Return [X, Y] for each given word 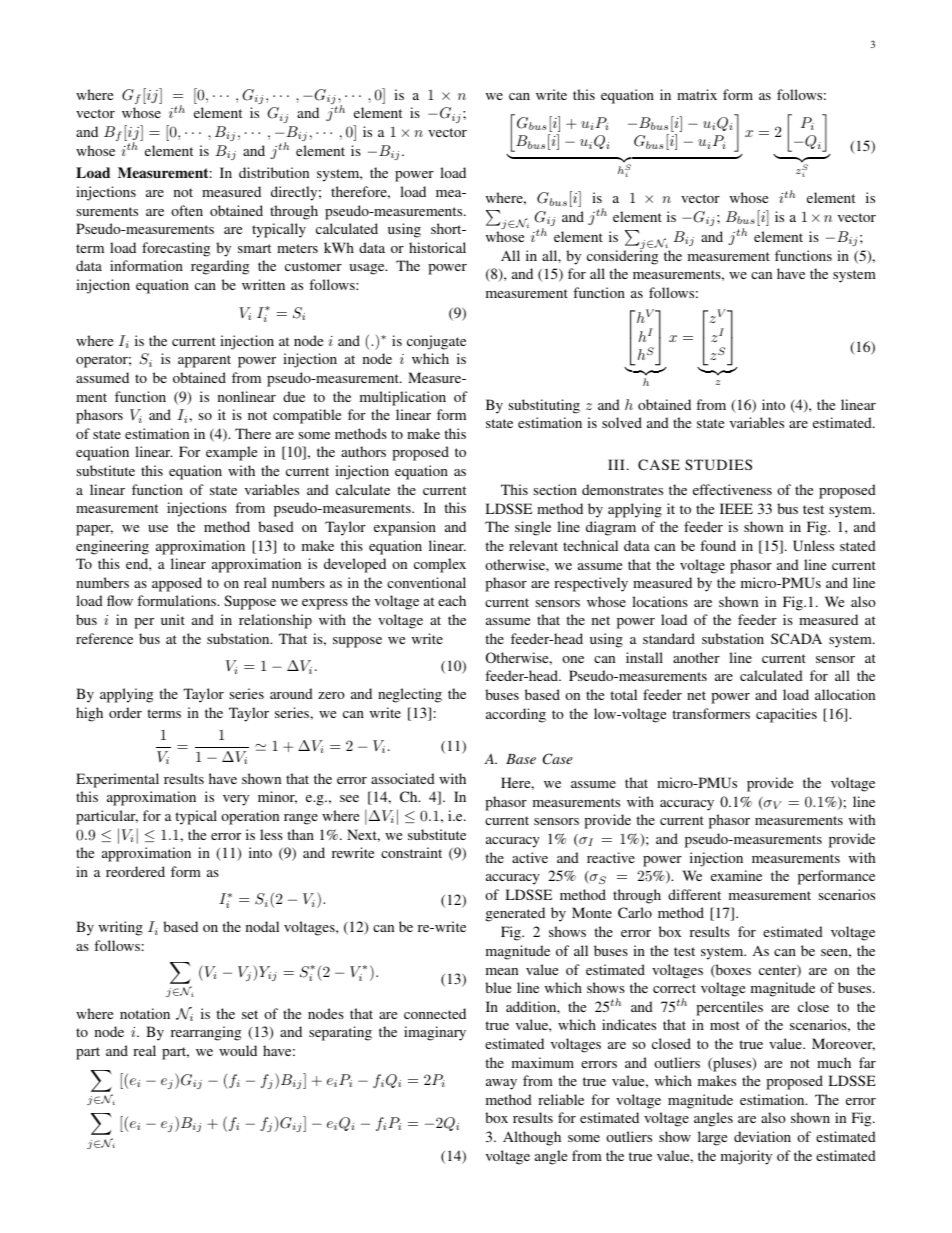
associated [403, 778]
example [231, 453]
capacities [786, 715]
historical [437, 247]
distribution [274, 172]
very [236, 800]
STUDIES [718, 464]
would [238, 1050]
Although [532, 1138]
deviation [762, 1136]
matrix [697, 94]
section [555, 489]
